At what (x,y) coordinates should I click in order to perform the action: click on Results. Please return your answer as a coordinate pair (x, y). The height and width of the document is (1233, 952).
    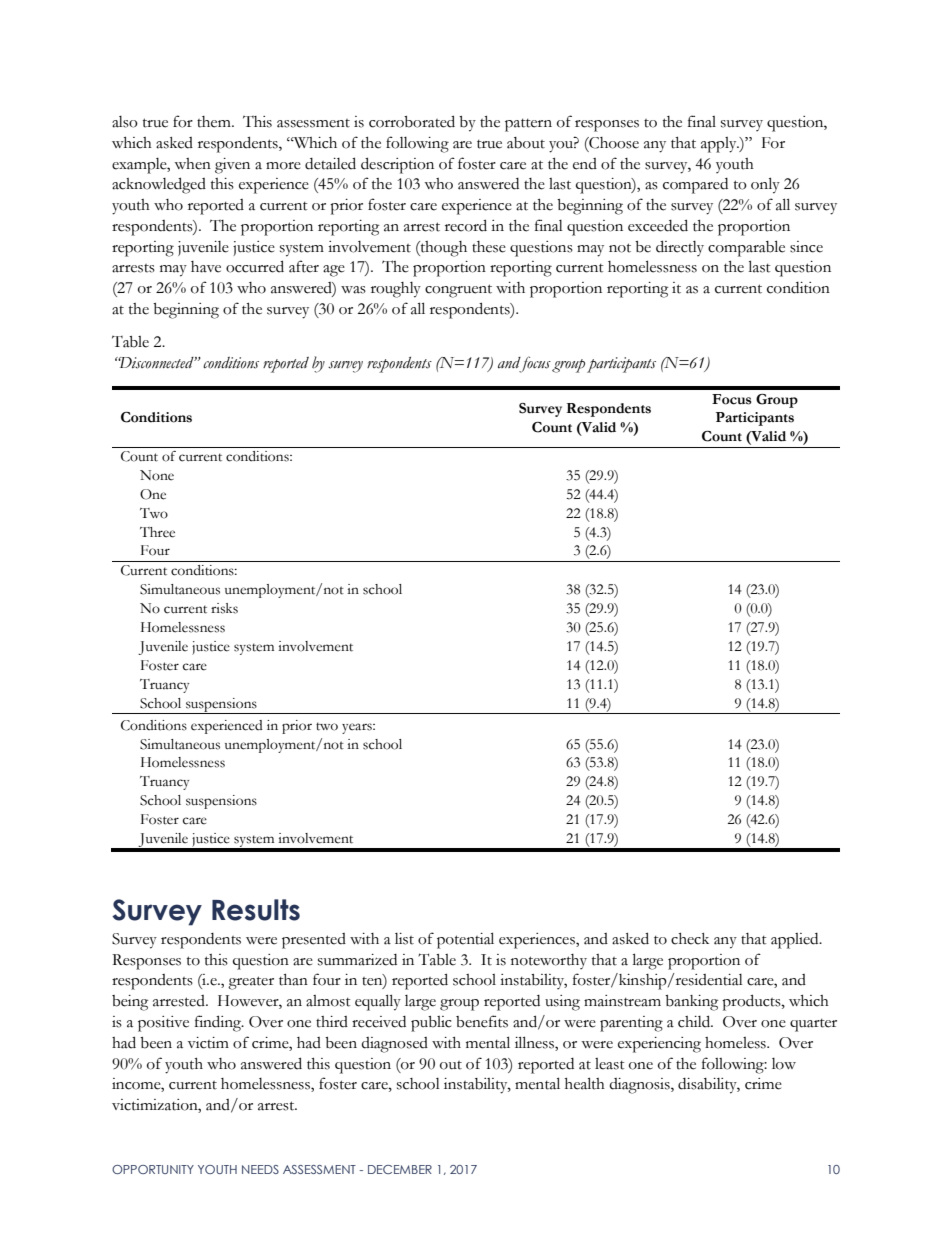
    Looking at the image, I should click on (256, 910).
